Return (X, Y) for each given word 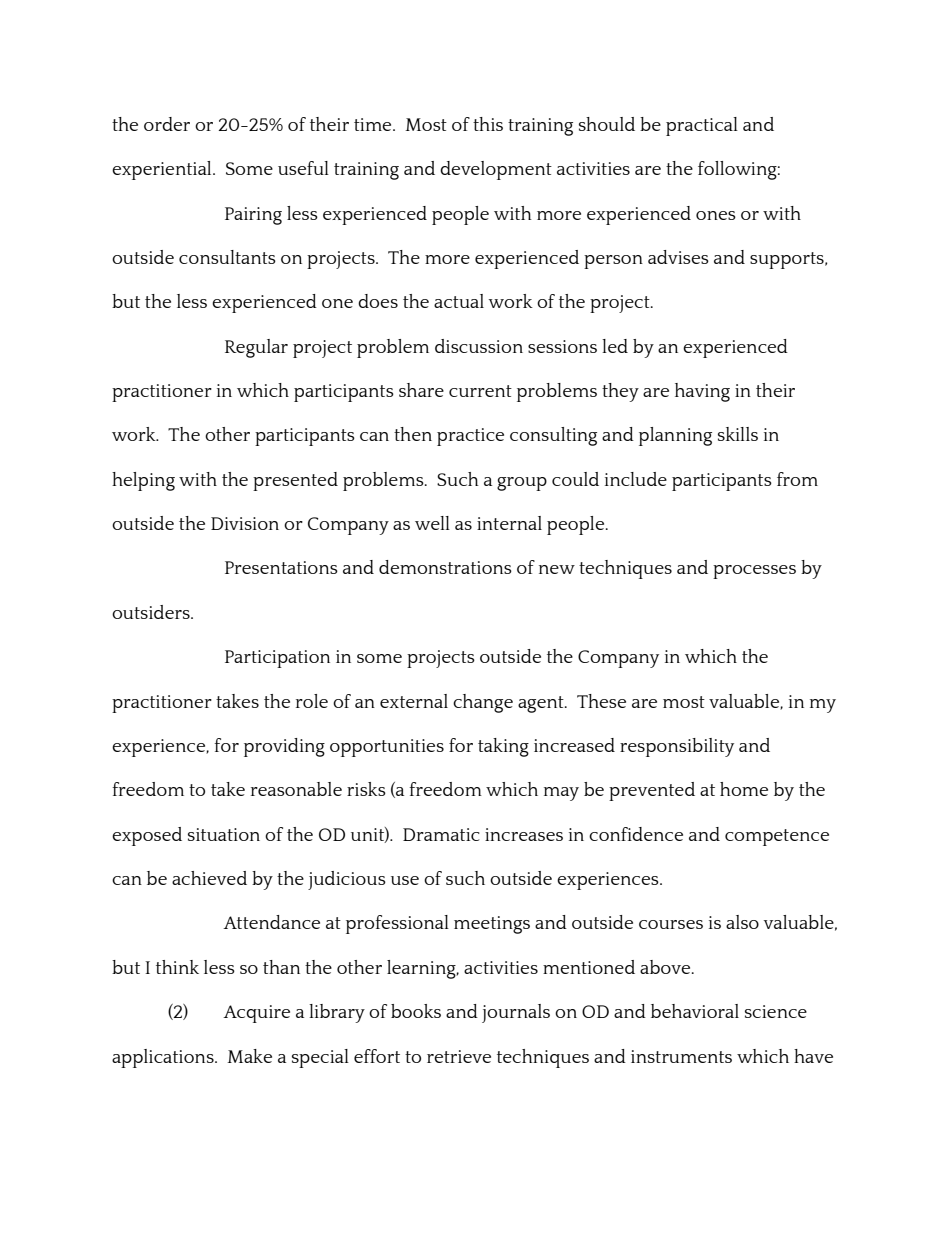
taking (503, 747)
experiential (163, 170)
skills (738, 434)
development (496, 170)
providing (284, 747)
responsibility (677, 747)
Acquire (256, 1014)
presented (295, 481)
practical (702, 126)
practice (470, 437)
